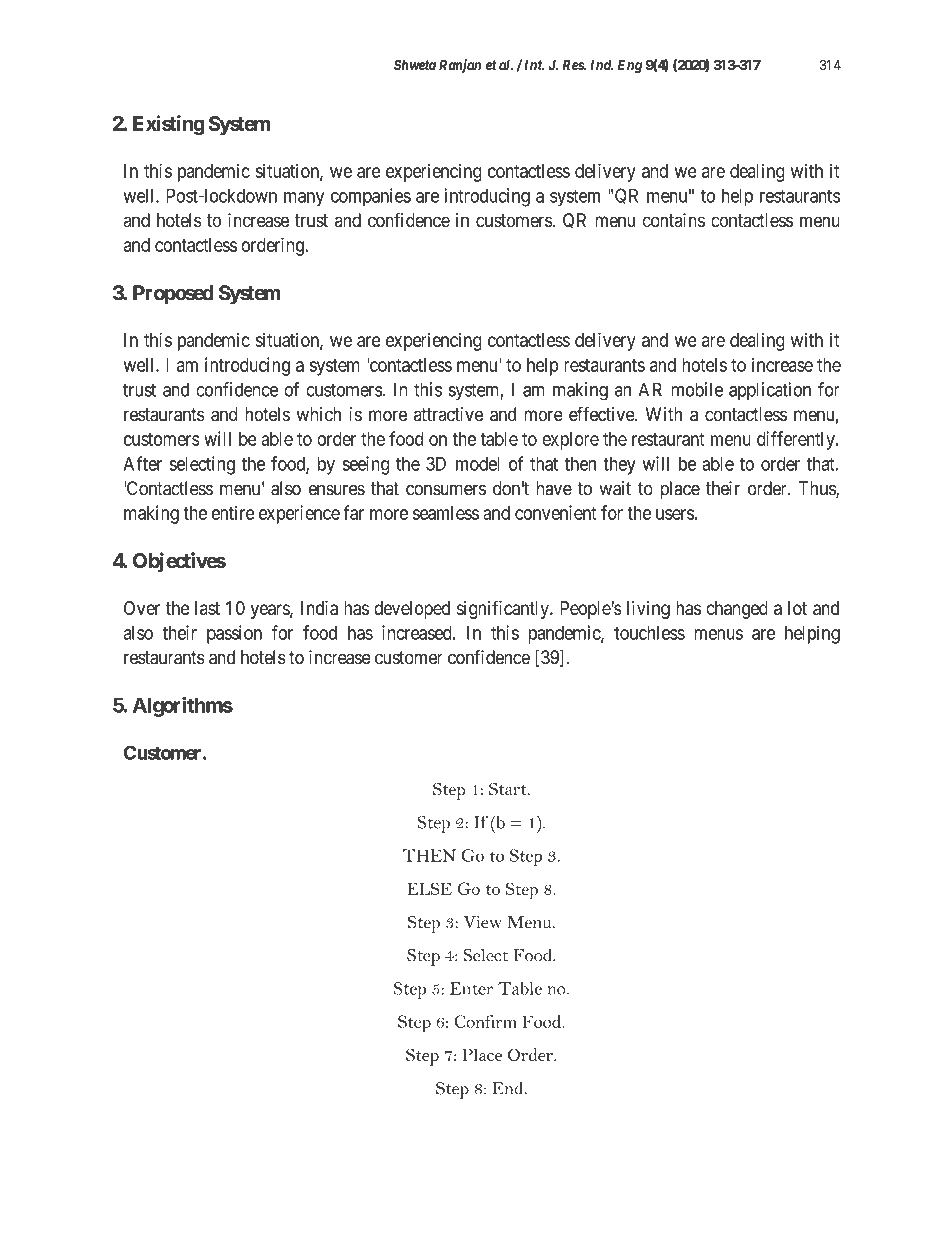 The width and height of the screenshot is (952, 1233). What do you see at coordinates (509, 789) in the screenshot?
I see `Start` at bounding box center [509, 789].
